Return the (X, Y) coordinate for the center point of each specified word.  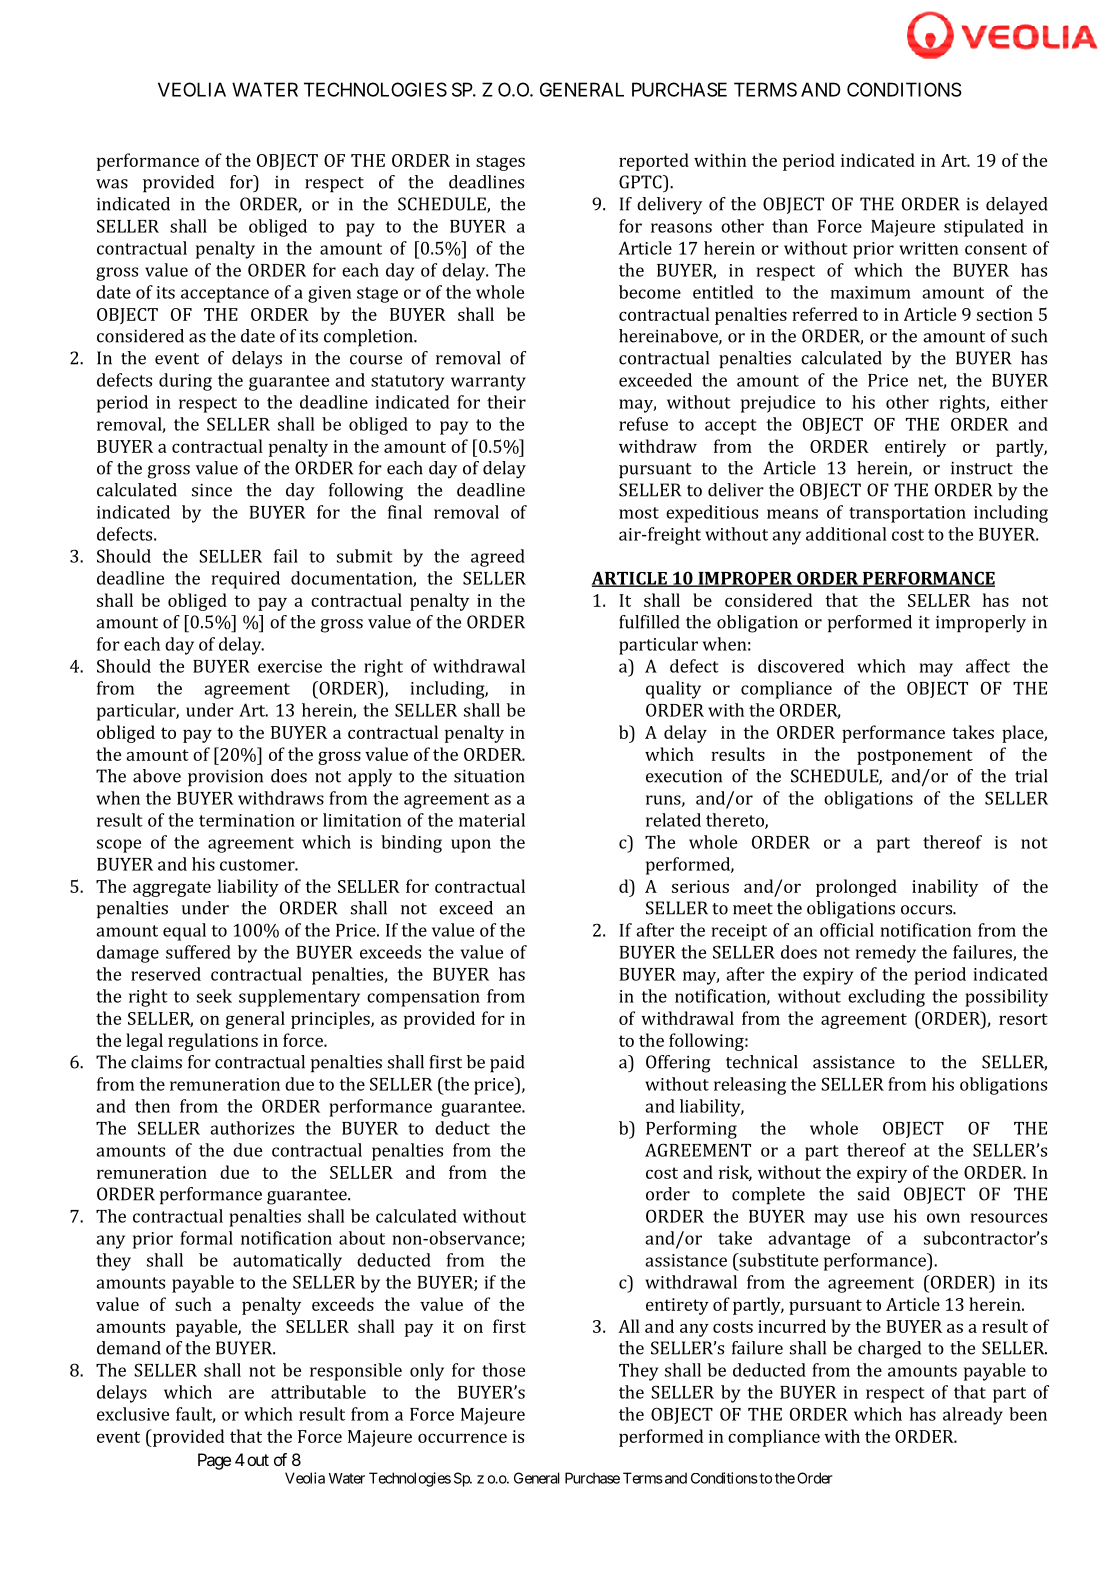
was (112, 184)
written (929, 248)
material (492, 820)
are (241, 1394)
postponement (915, 757)
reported (654, 162)
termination (247, 820)
